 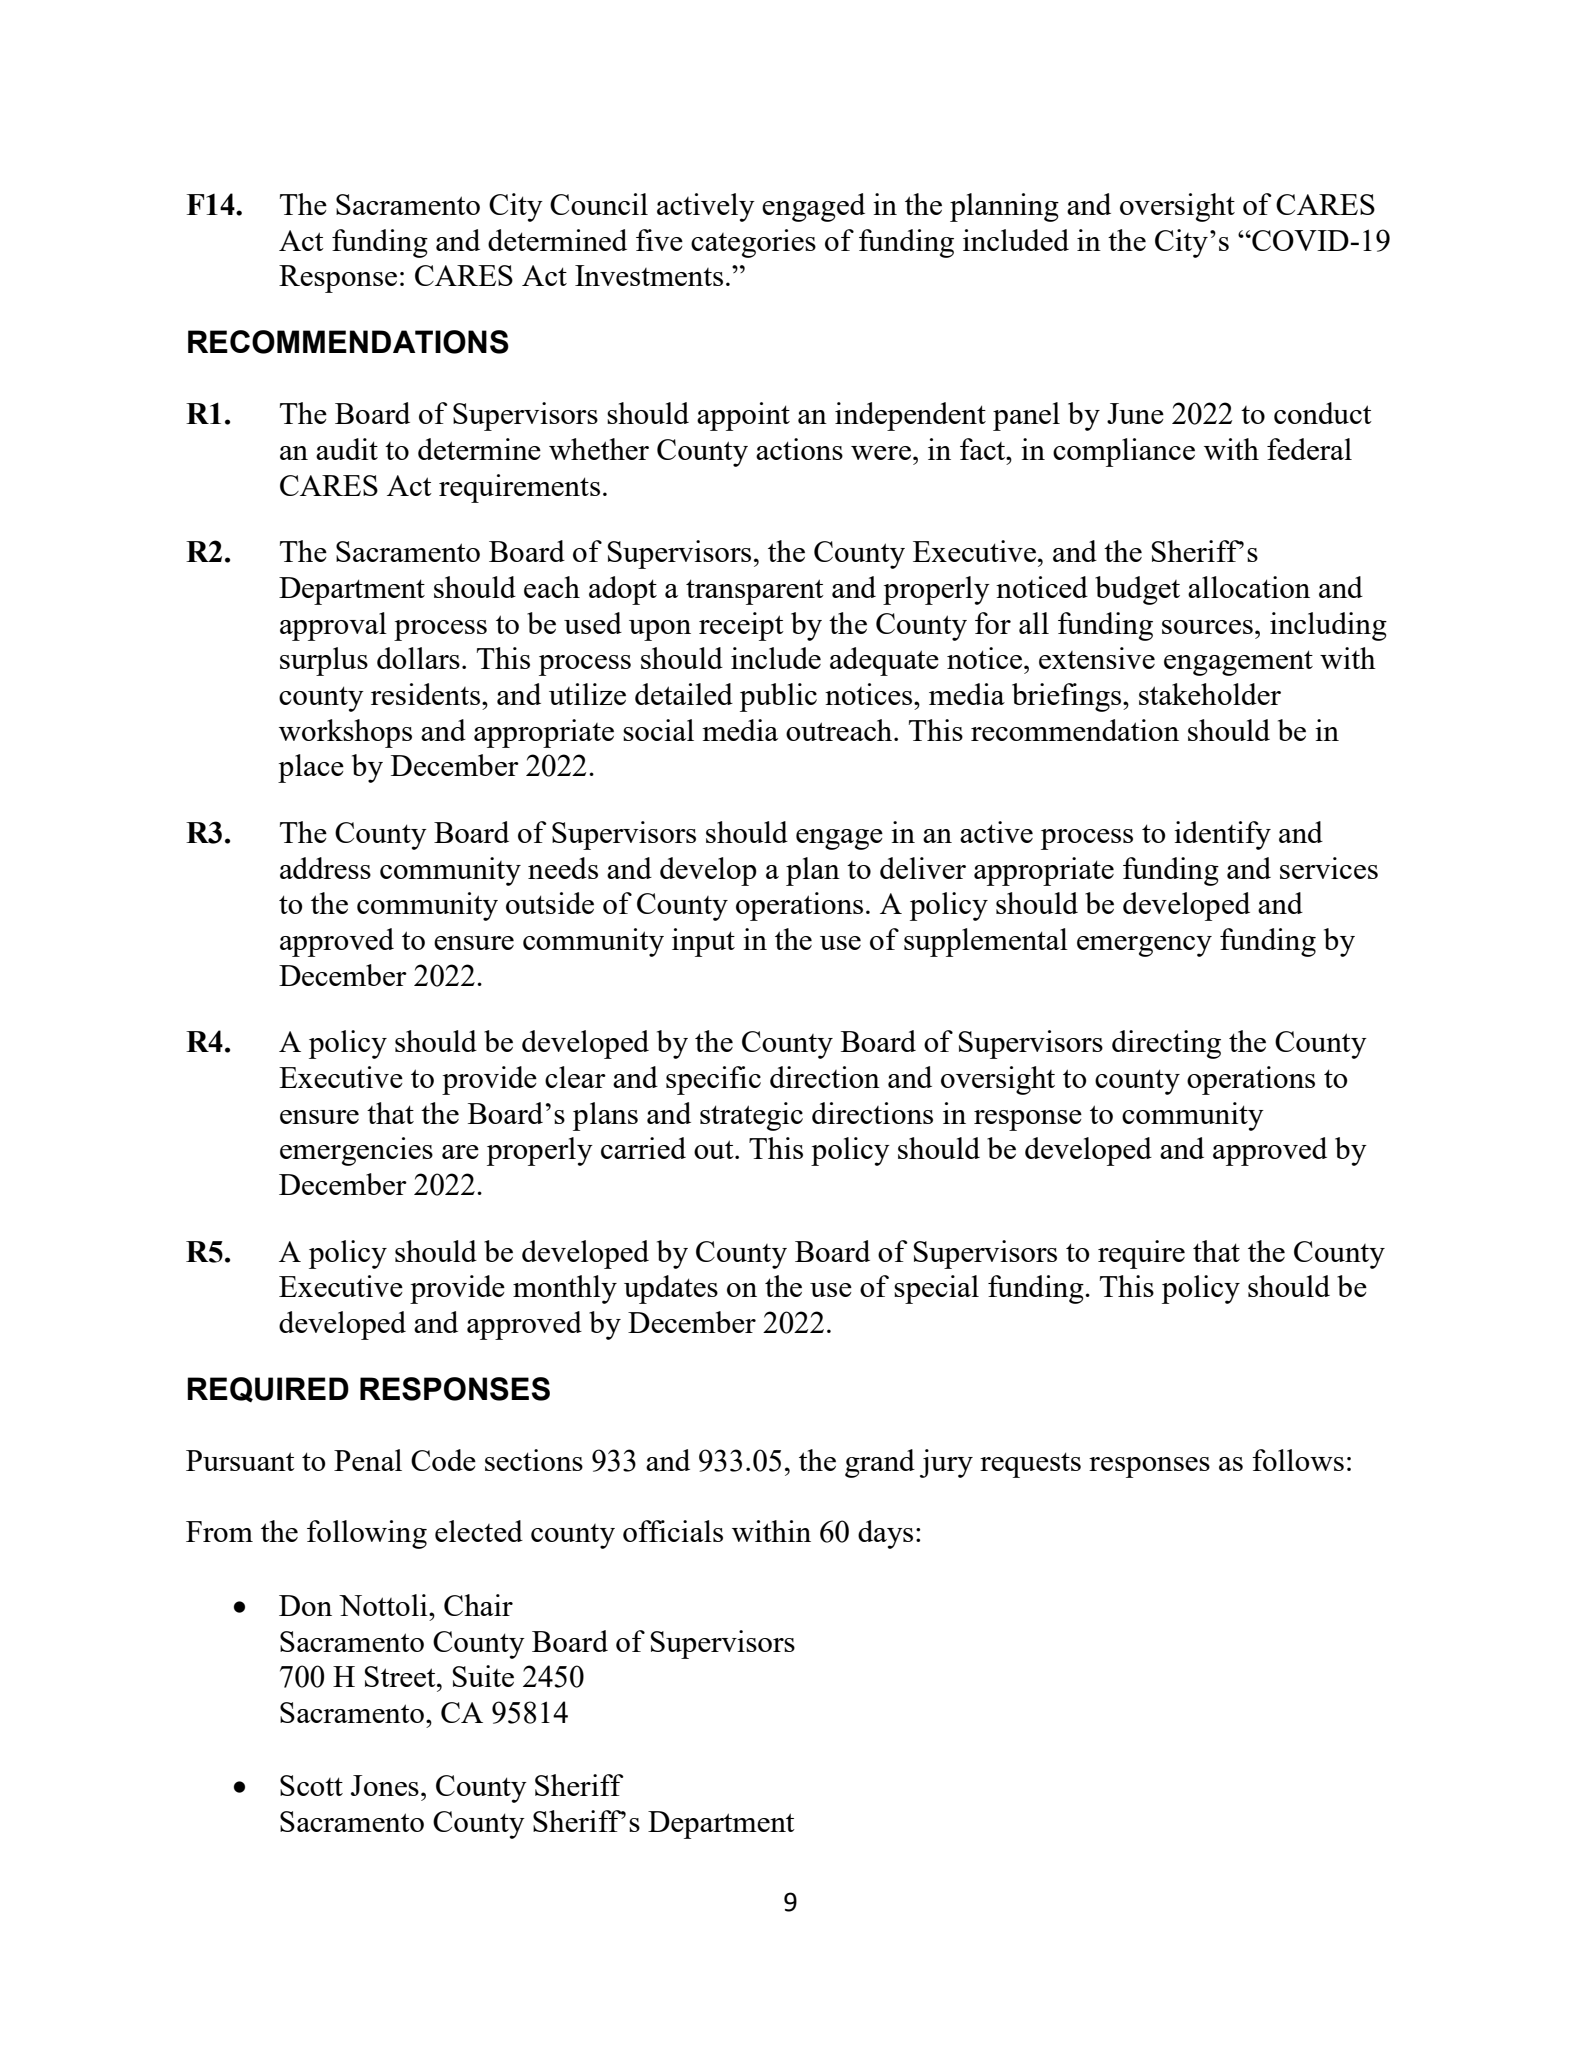 What do you see at coordinates (599, 204) in the document?
I see `Council` at bounding box center [599, 204].
